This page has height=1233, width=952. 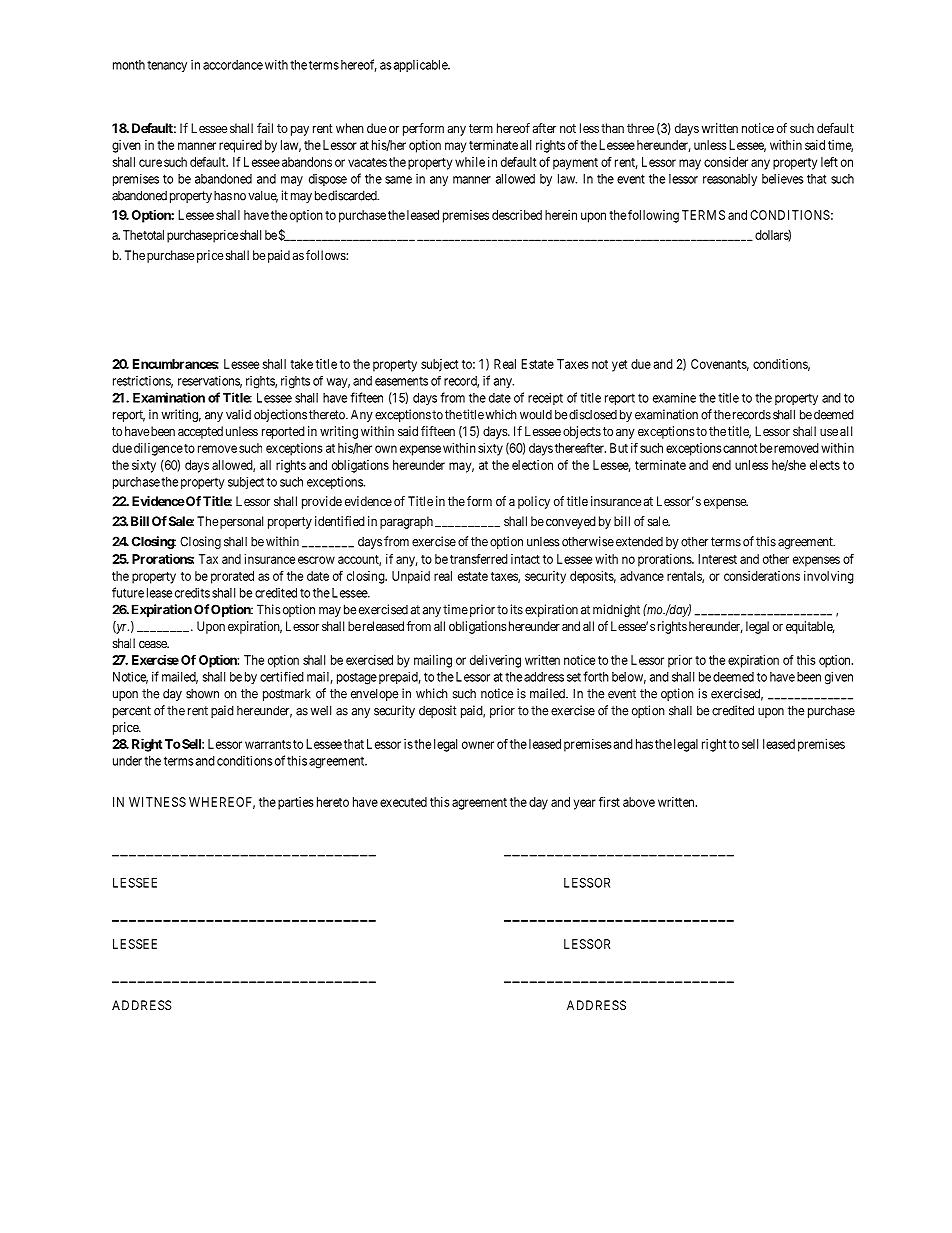 What do you see at coordinates (478, 745) in the page?
I see `owner` at bounding box center [478, 745].
